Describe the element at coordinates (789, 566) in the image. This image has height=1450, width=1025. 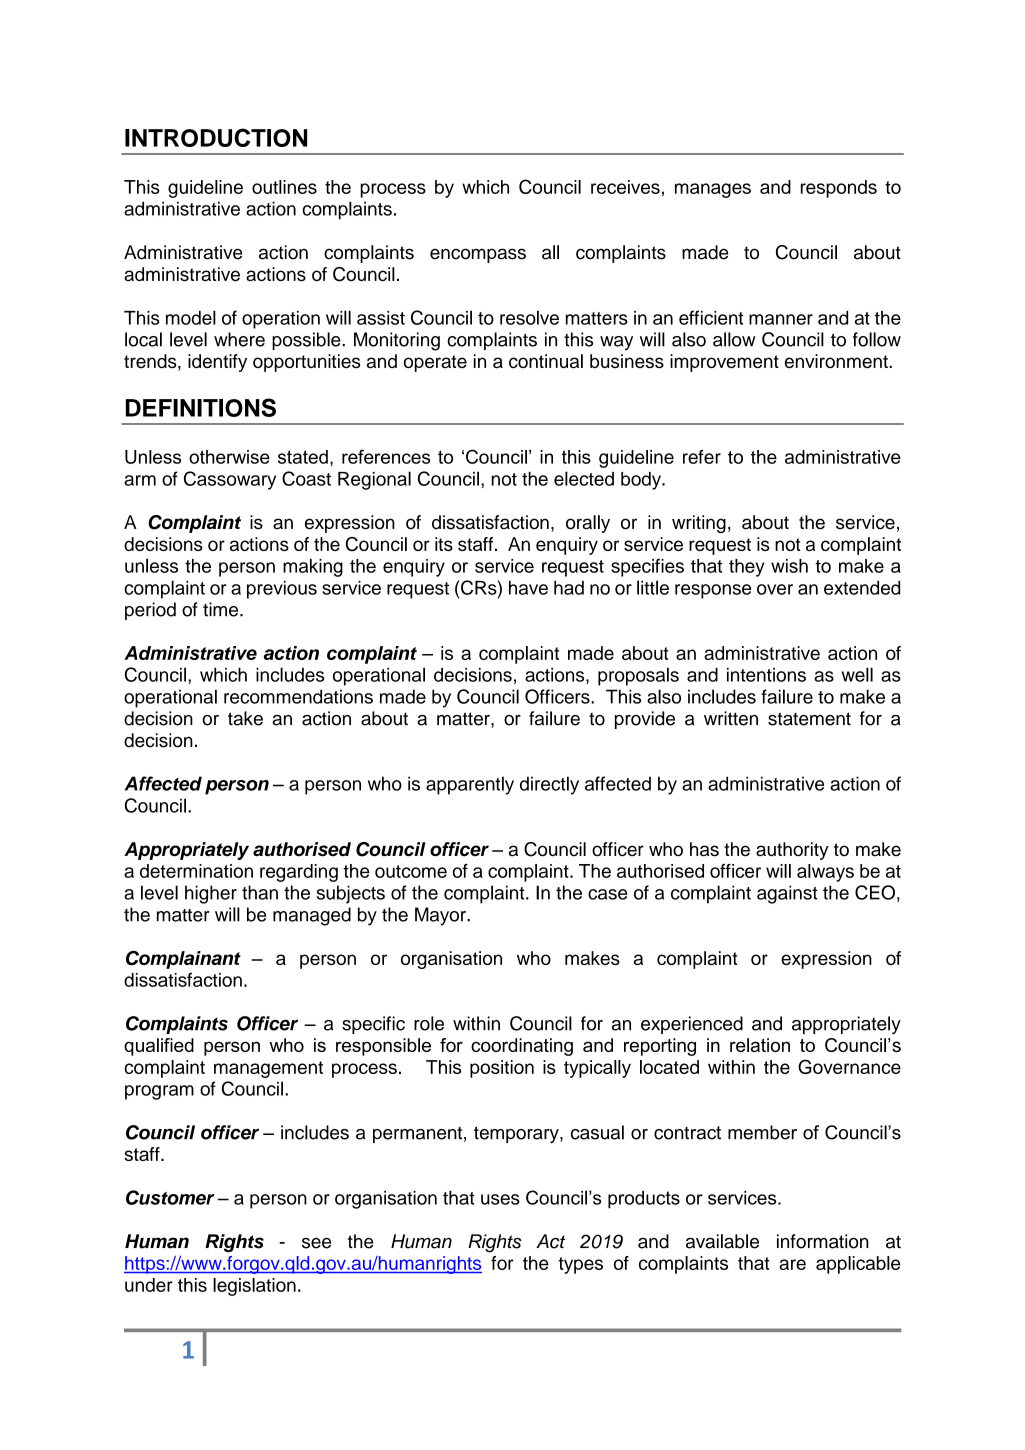
I see `wish` at that location.
